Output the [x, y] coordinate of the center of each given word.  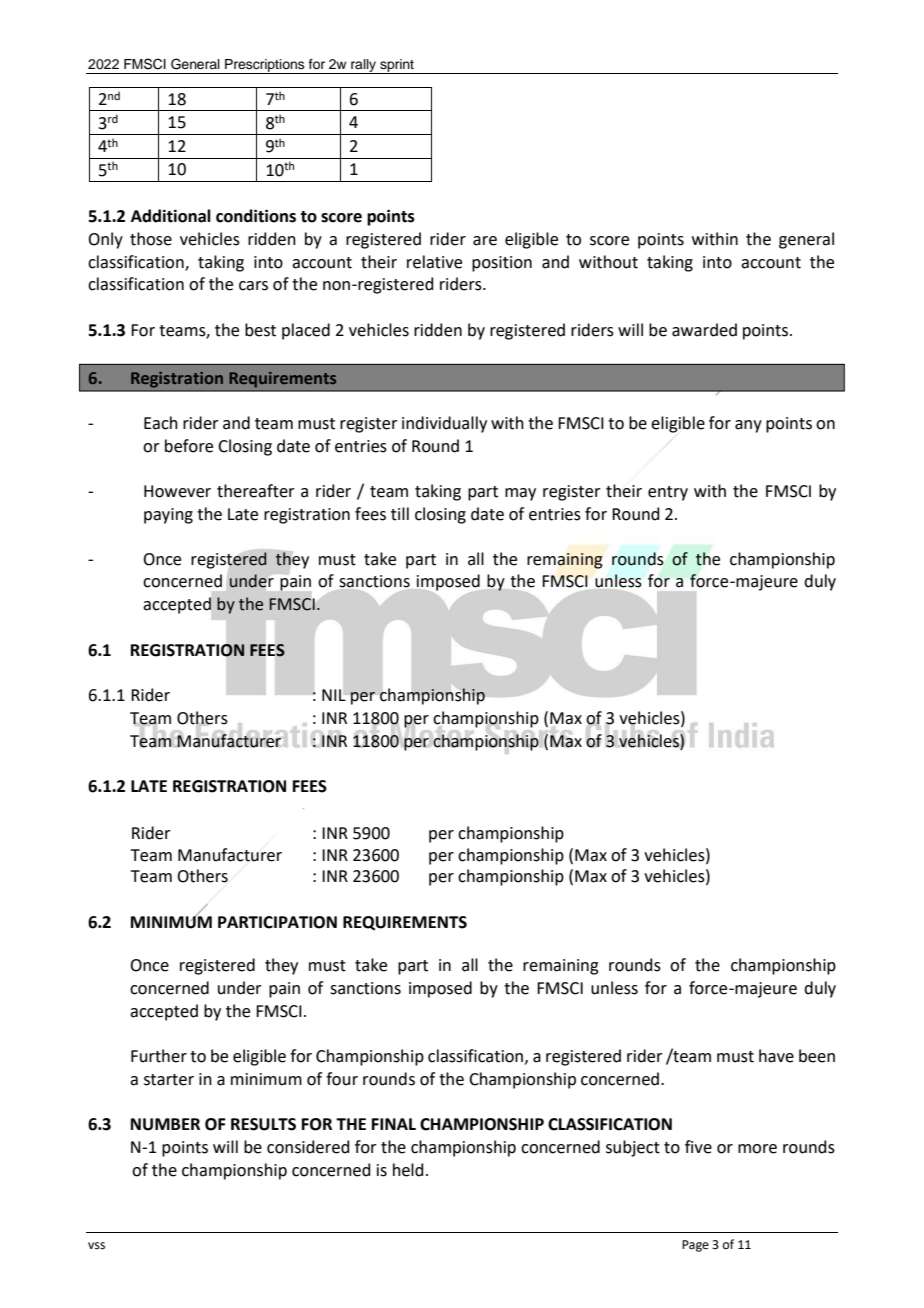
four [342, 1079]
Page [695, 1246]
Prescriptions [265, 66]
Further [159, 1056]
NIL [334, 695]
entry [668, 493]
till [400, 514]
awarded [704, 330]
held [408, 1170]
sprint [397, 66]
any [748, 426]
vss [96, 1246]
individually [444, 424]
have [776, 1056]
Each [161, 423]
